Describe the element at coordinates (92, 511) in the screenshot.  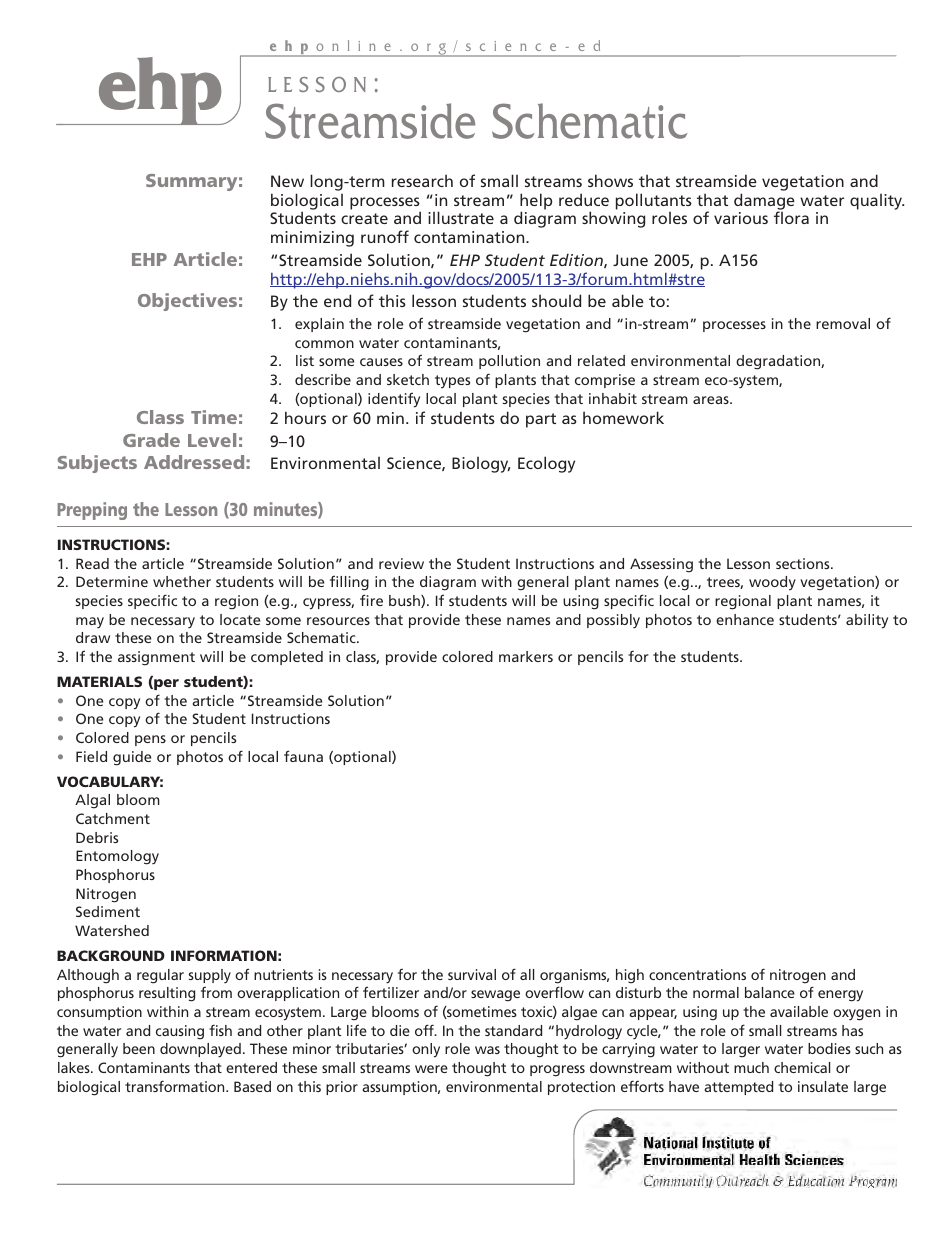
I see `Prepping` at that location.
